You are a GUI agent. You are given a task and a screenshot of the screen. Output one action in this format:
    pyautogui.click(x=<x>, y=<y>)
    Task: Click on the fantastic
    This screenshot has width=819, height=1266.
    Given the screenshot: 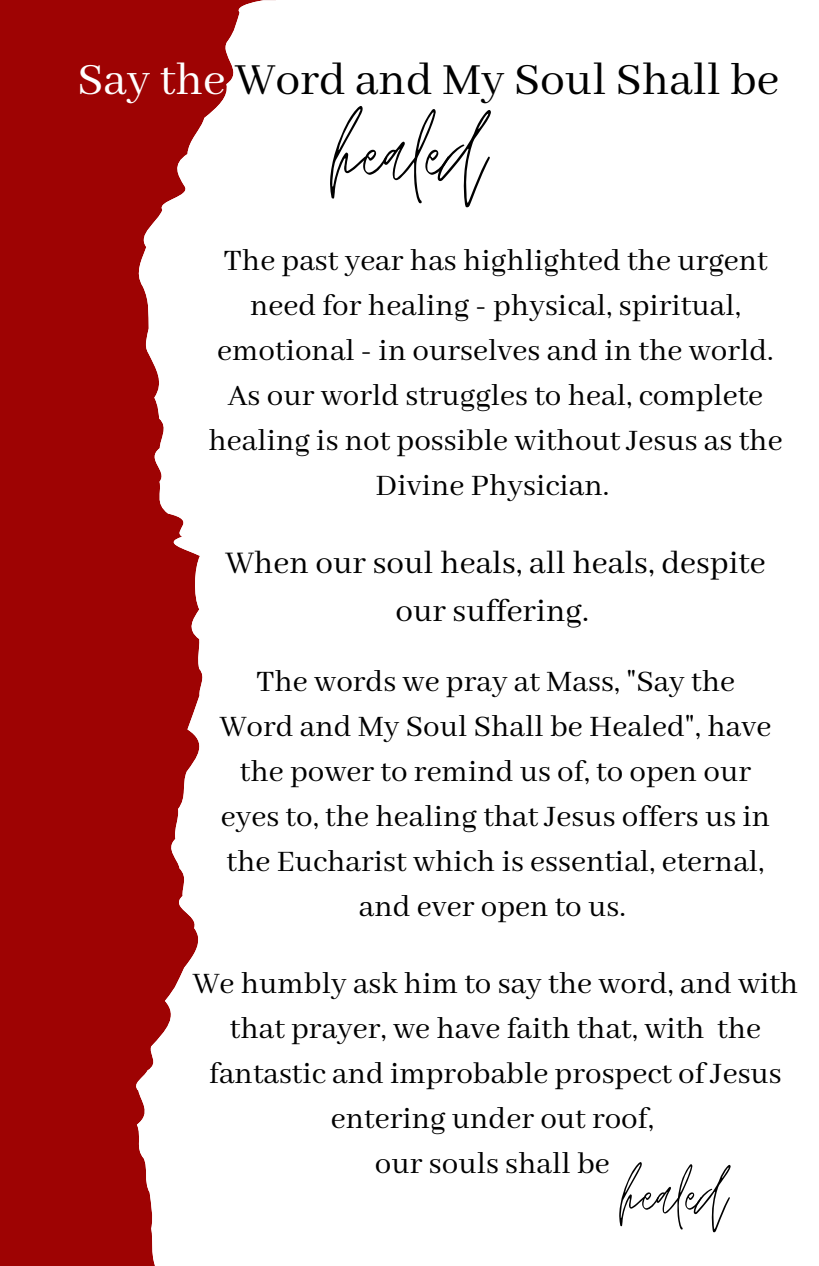 What is the action you would take?
    pyautogui.click(x=268, y=1073)
